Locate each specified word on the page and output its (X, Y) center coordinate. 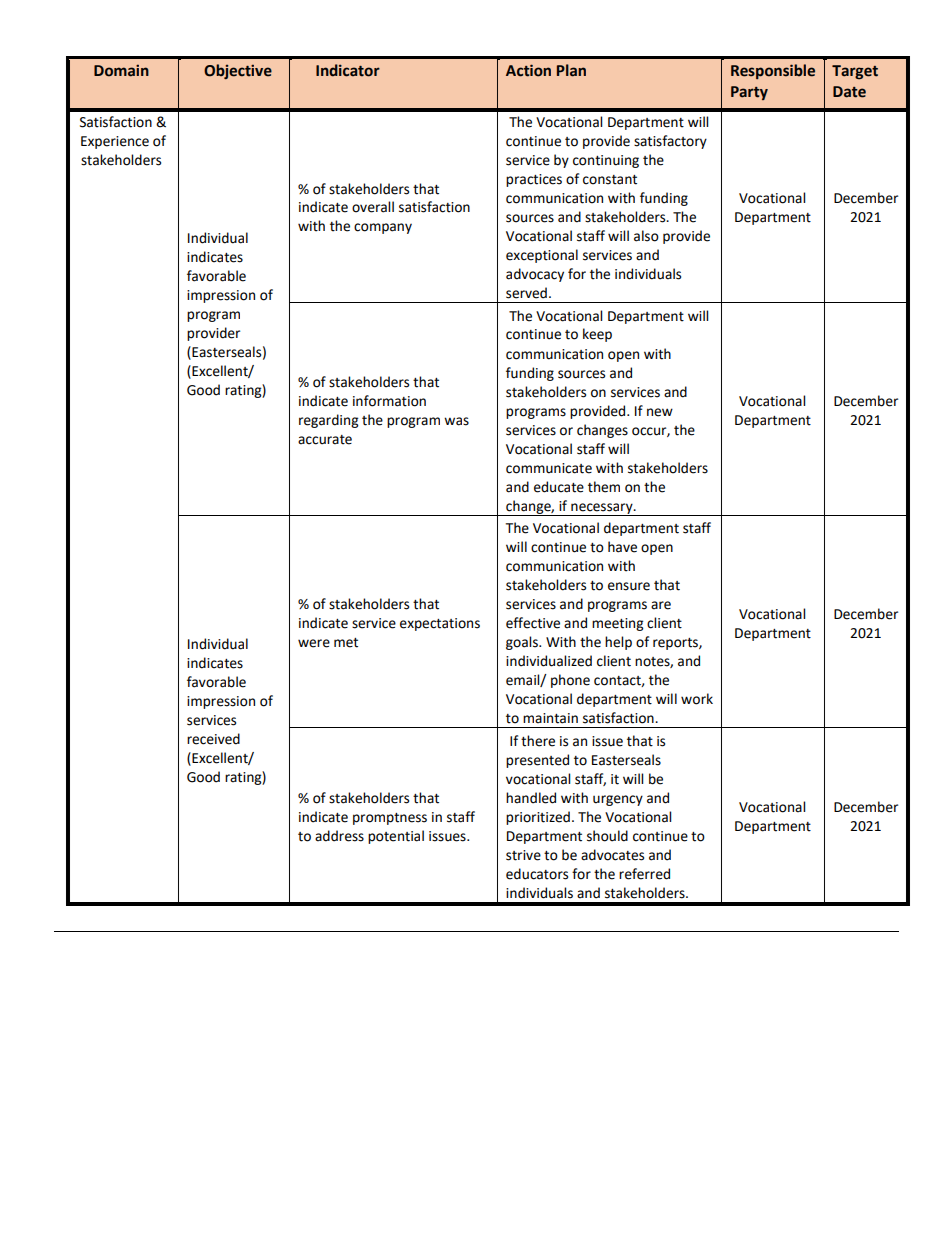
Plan (571, 70)
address (339, 836)
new (660, 412)
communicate (549, 468)
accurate (325, 440)
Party (749, 93)
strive (523, 855)
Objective (238, 71)
